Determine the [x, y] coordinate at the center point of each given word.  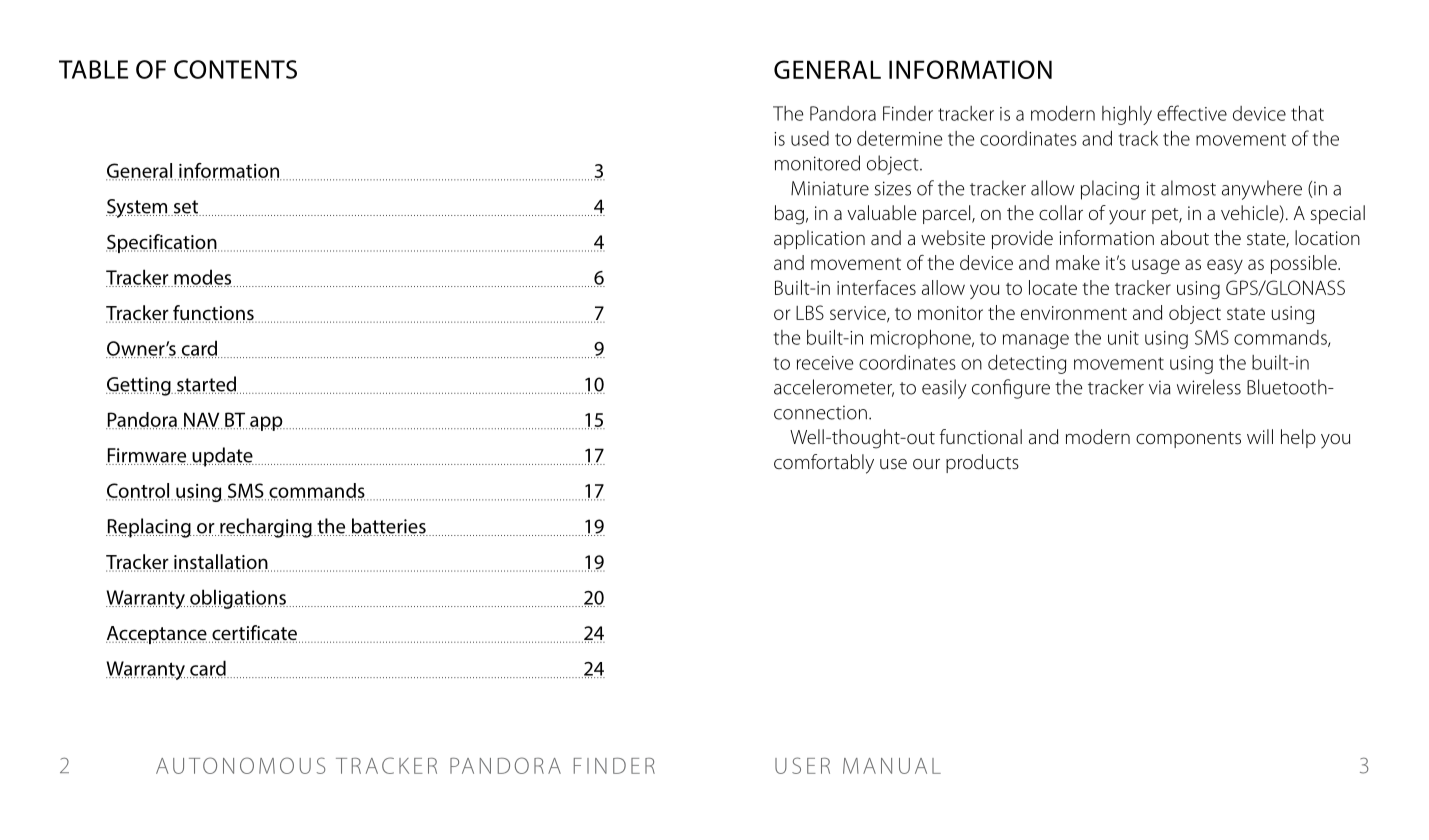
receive [825, 363]
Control [139, 491]
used [810, 138]
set [186, 208]
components [1188, 440]
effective [1192, 113]
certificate [254, 634]
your [1127, 217]
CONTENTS [235, 69]
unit [1123, 338]
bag [789, 215]
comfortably [824, 464]
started [206, 385]
